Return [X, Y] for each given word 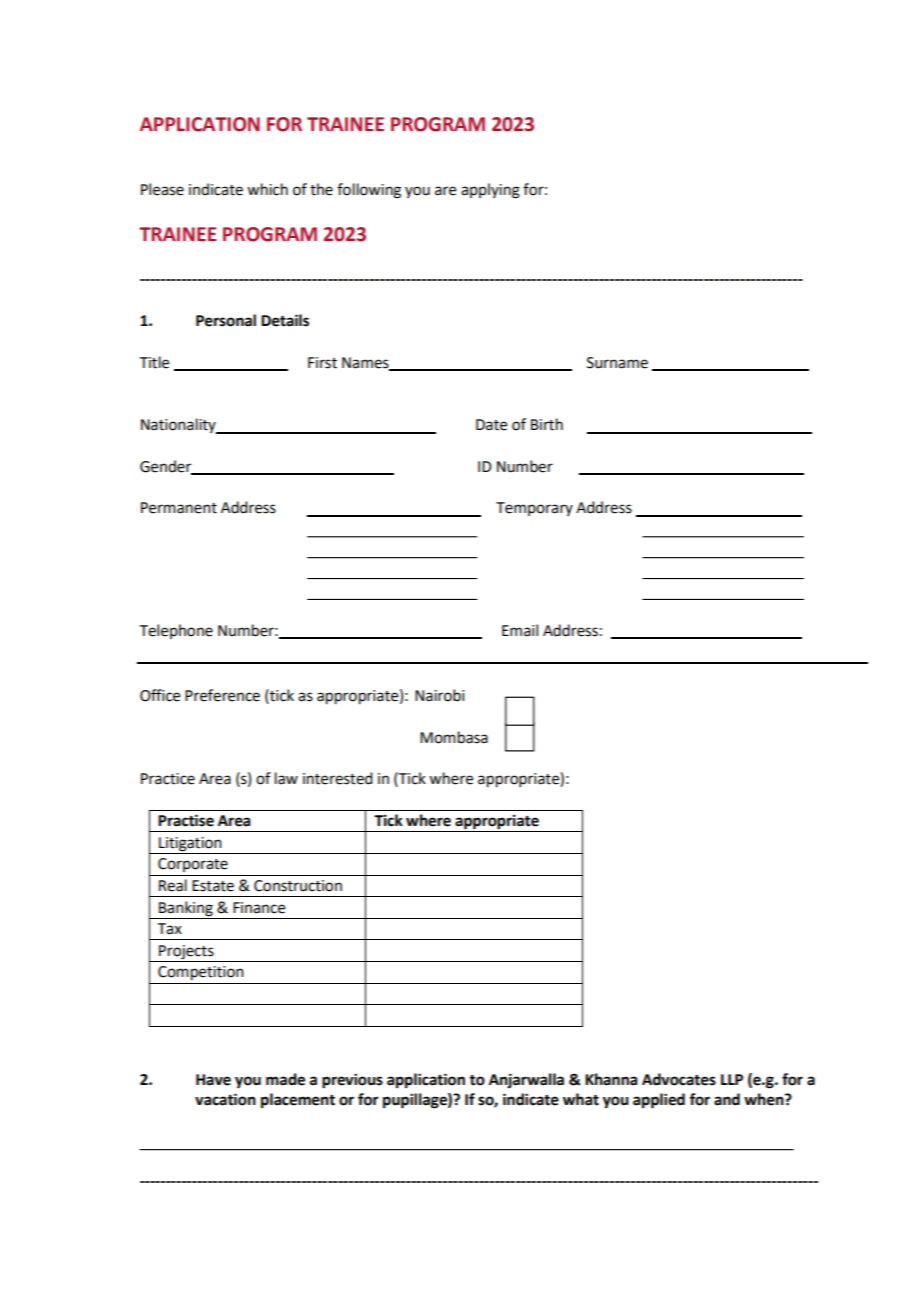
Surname [617, 363]
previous [352, 1081]
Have [213, 1080]
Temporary [534, 509]
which [267, 189]
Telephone [176, 631]
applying [490, 191]
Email [520, 630]
